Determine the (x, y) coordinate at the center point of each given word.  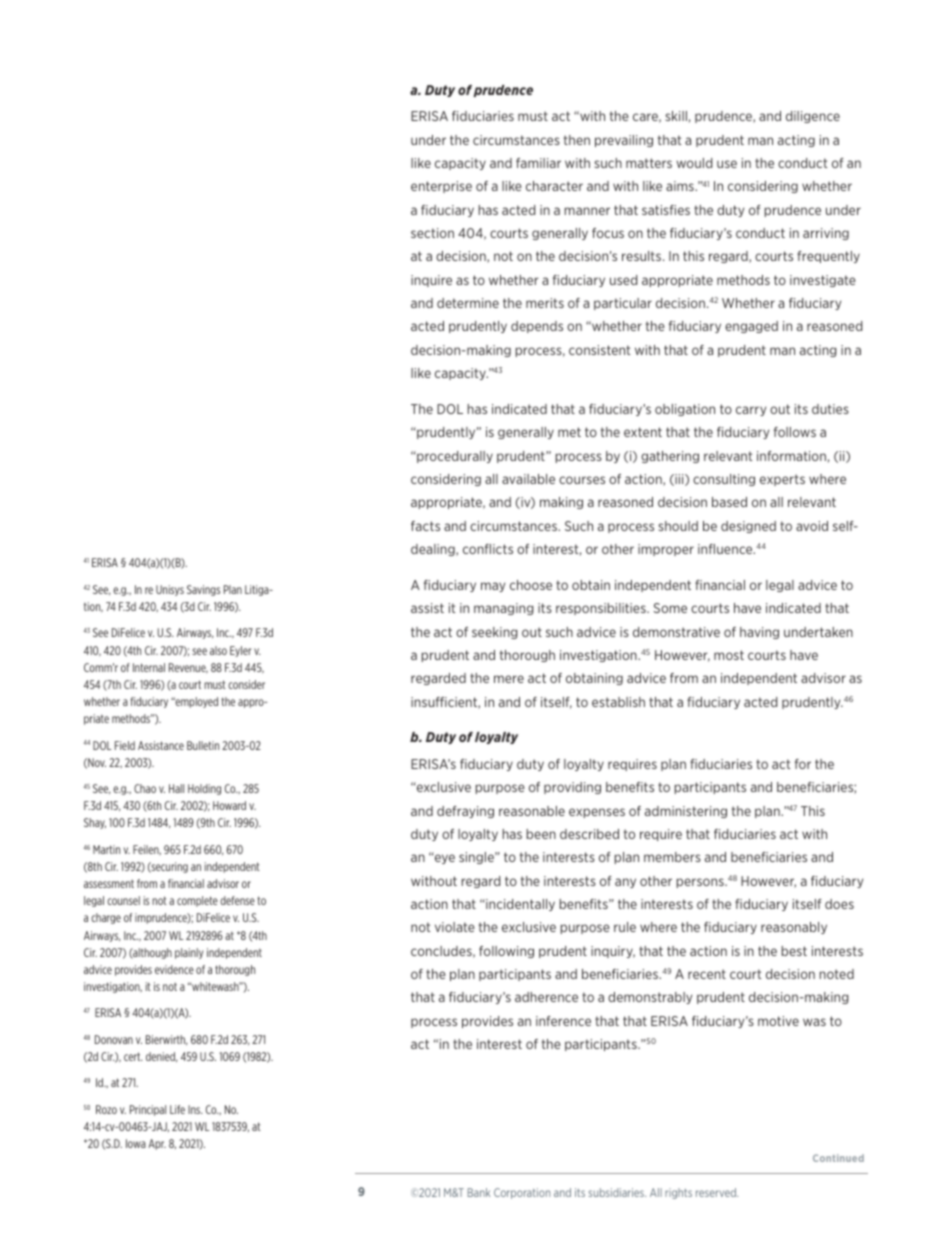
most (729, 655)
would (694, 163)
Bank (479, 1192)
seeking (494, 633)
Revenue (188, 668)
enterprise (441, 187)
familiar (538, 163)
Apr (157, 1144)
